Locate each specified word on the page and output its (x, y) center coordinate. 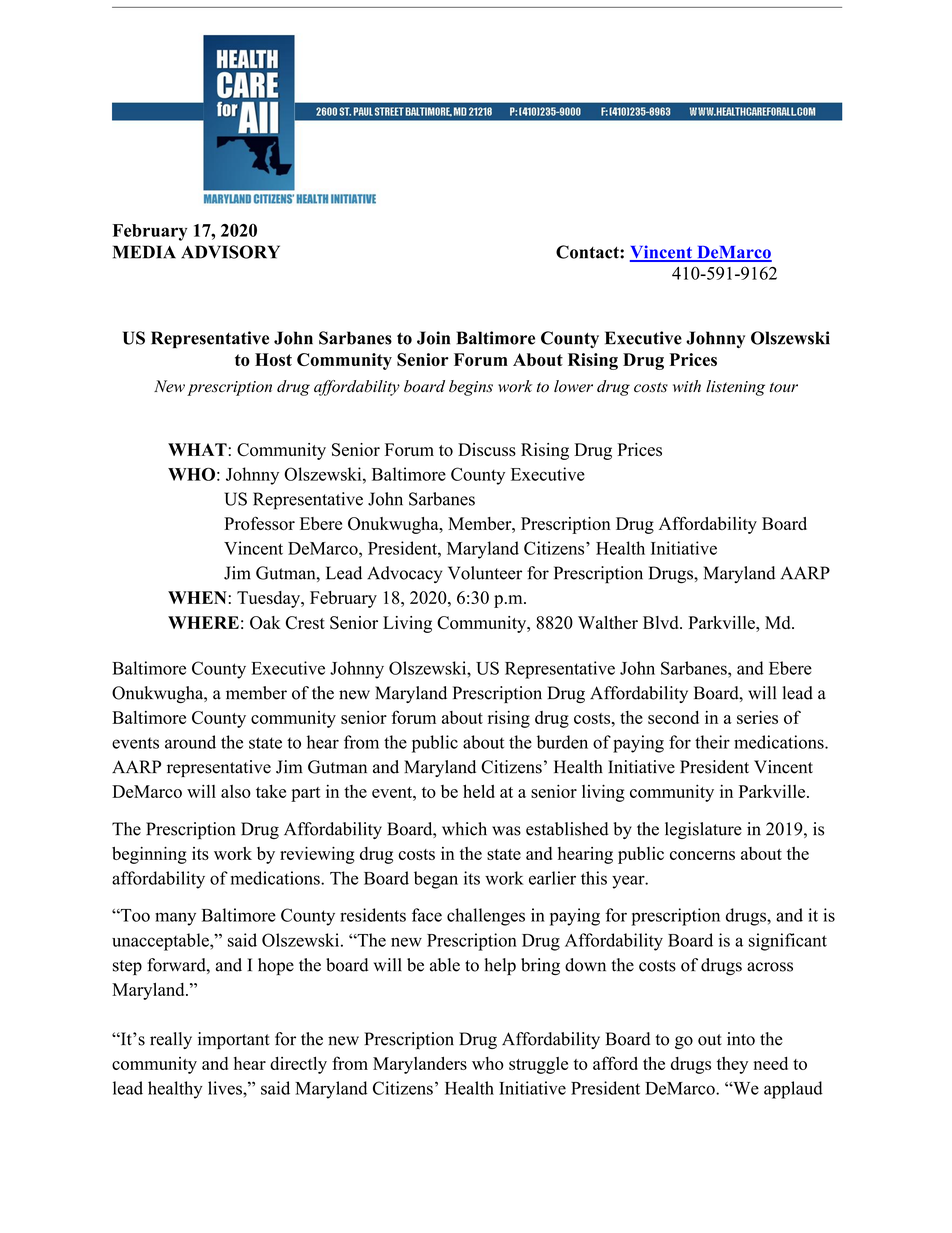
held (479, 791)
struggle (538, 1065)
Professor (259, 523)
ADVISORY (230, 252)
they (732, 1065)
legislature (703, 830)
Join (433, 338)
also (236, 791)
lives (226, 1088)
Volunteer (485, 573)
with (687, 386)
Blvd (662, 622)
